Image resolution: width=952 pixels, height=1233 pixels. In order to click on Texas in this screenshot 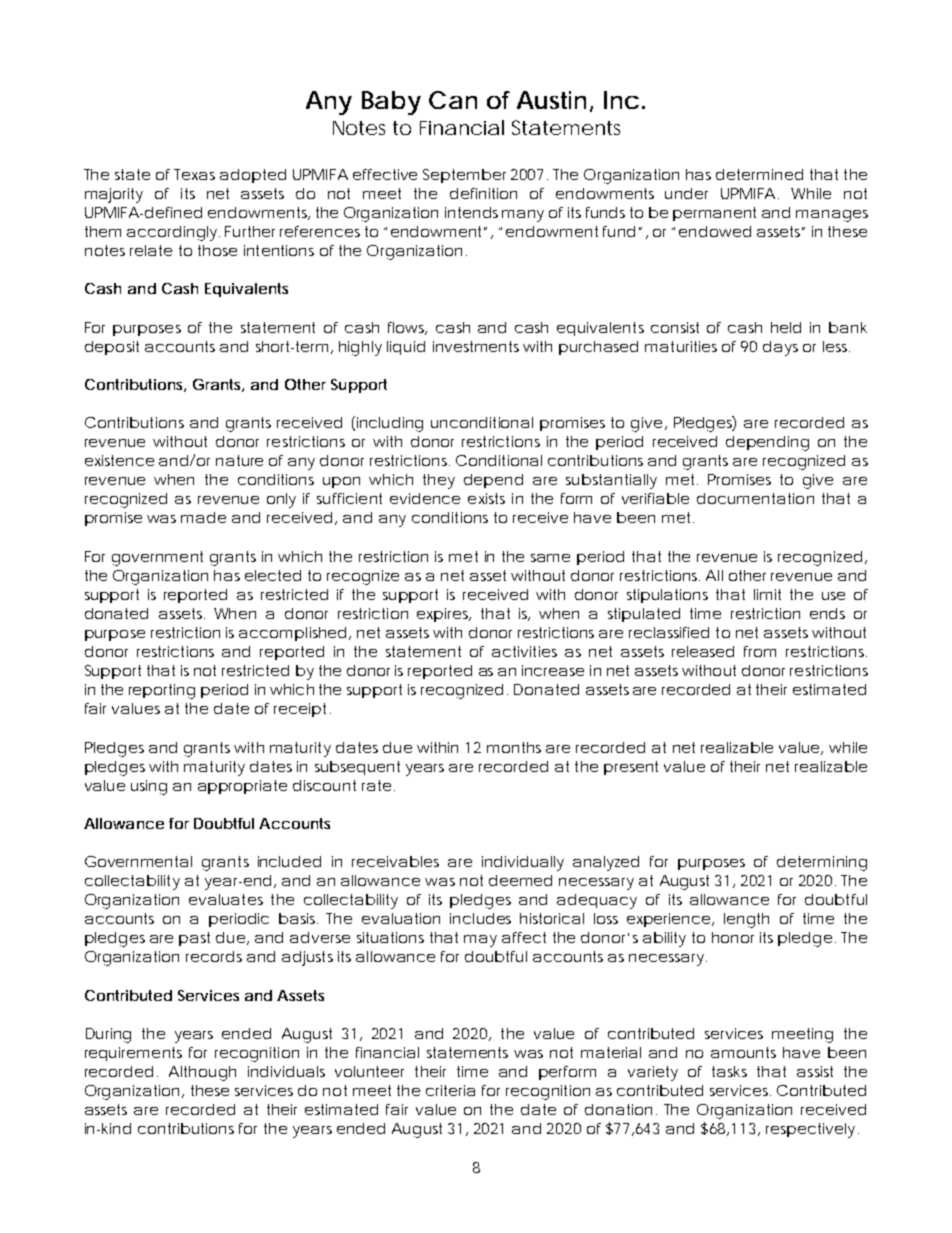, I will do `click(194, 174)`.
